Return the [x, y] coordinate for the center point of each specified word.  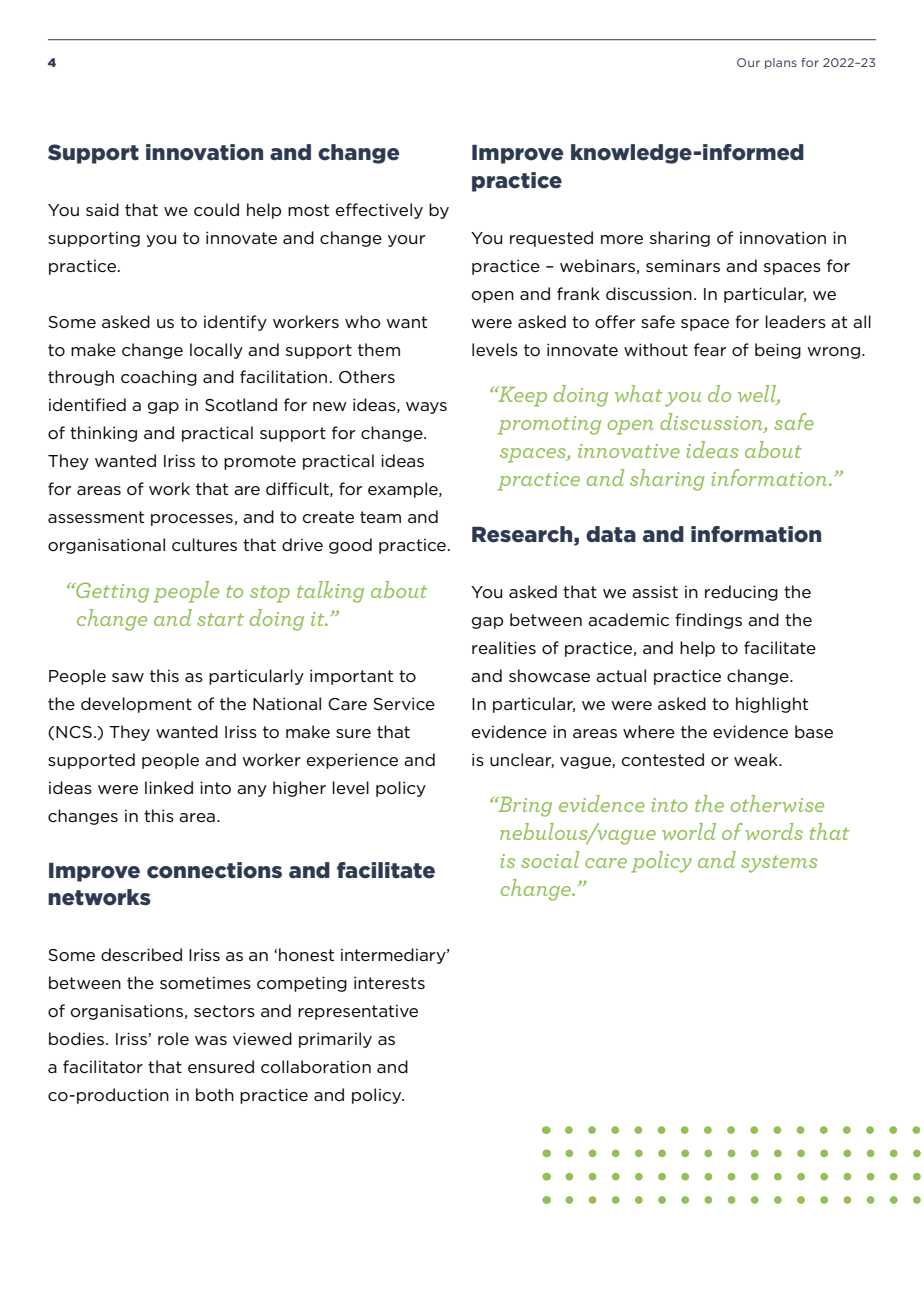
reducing [741, 593]
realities [504, 647]
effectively [379, 211]
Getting [111, 592]
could [216, 210]
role [173, 1038]
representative [358, 1012]
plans [781, 63]
